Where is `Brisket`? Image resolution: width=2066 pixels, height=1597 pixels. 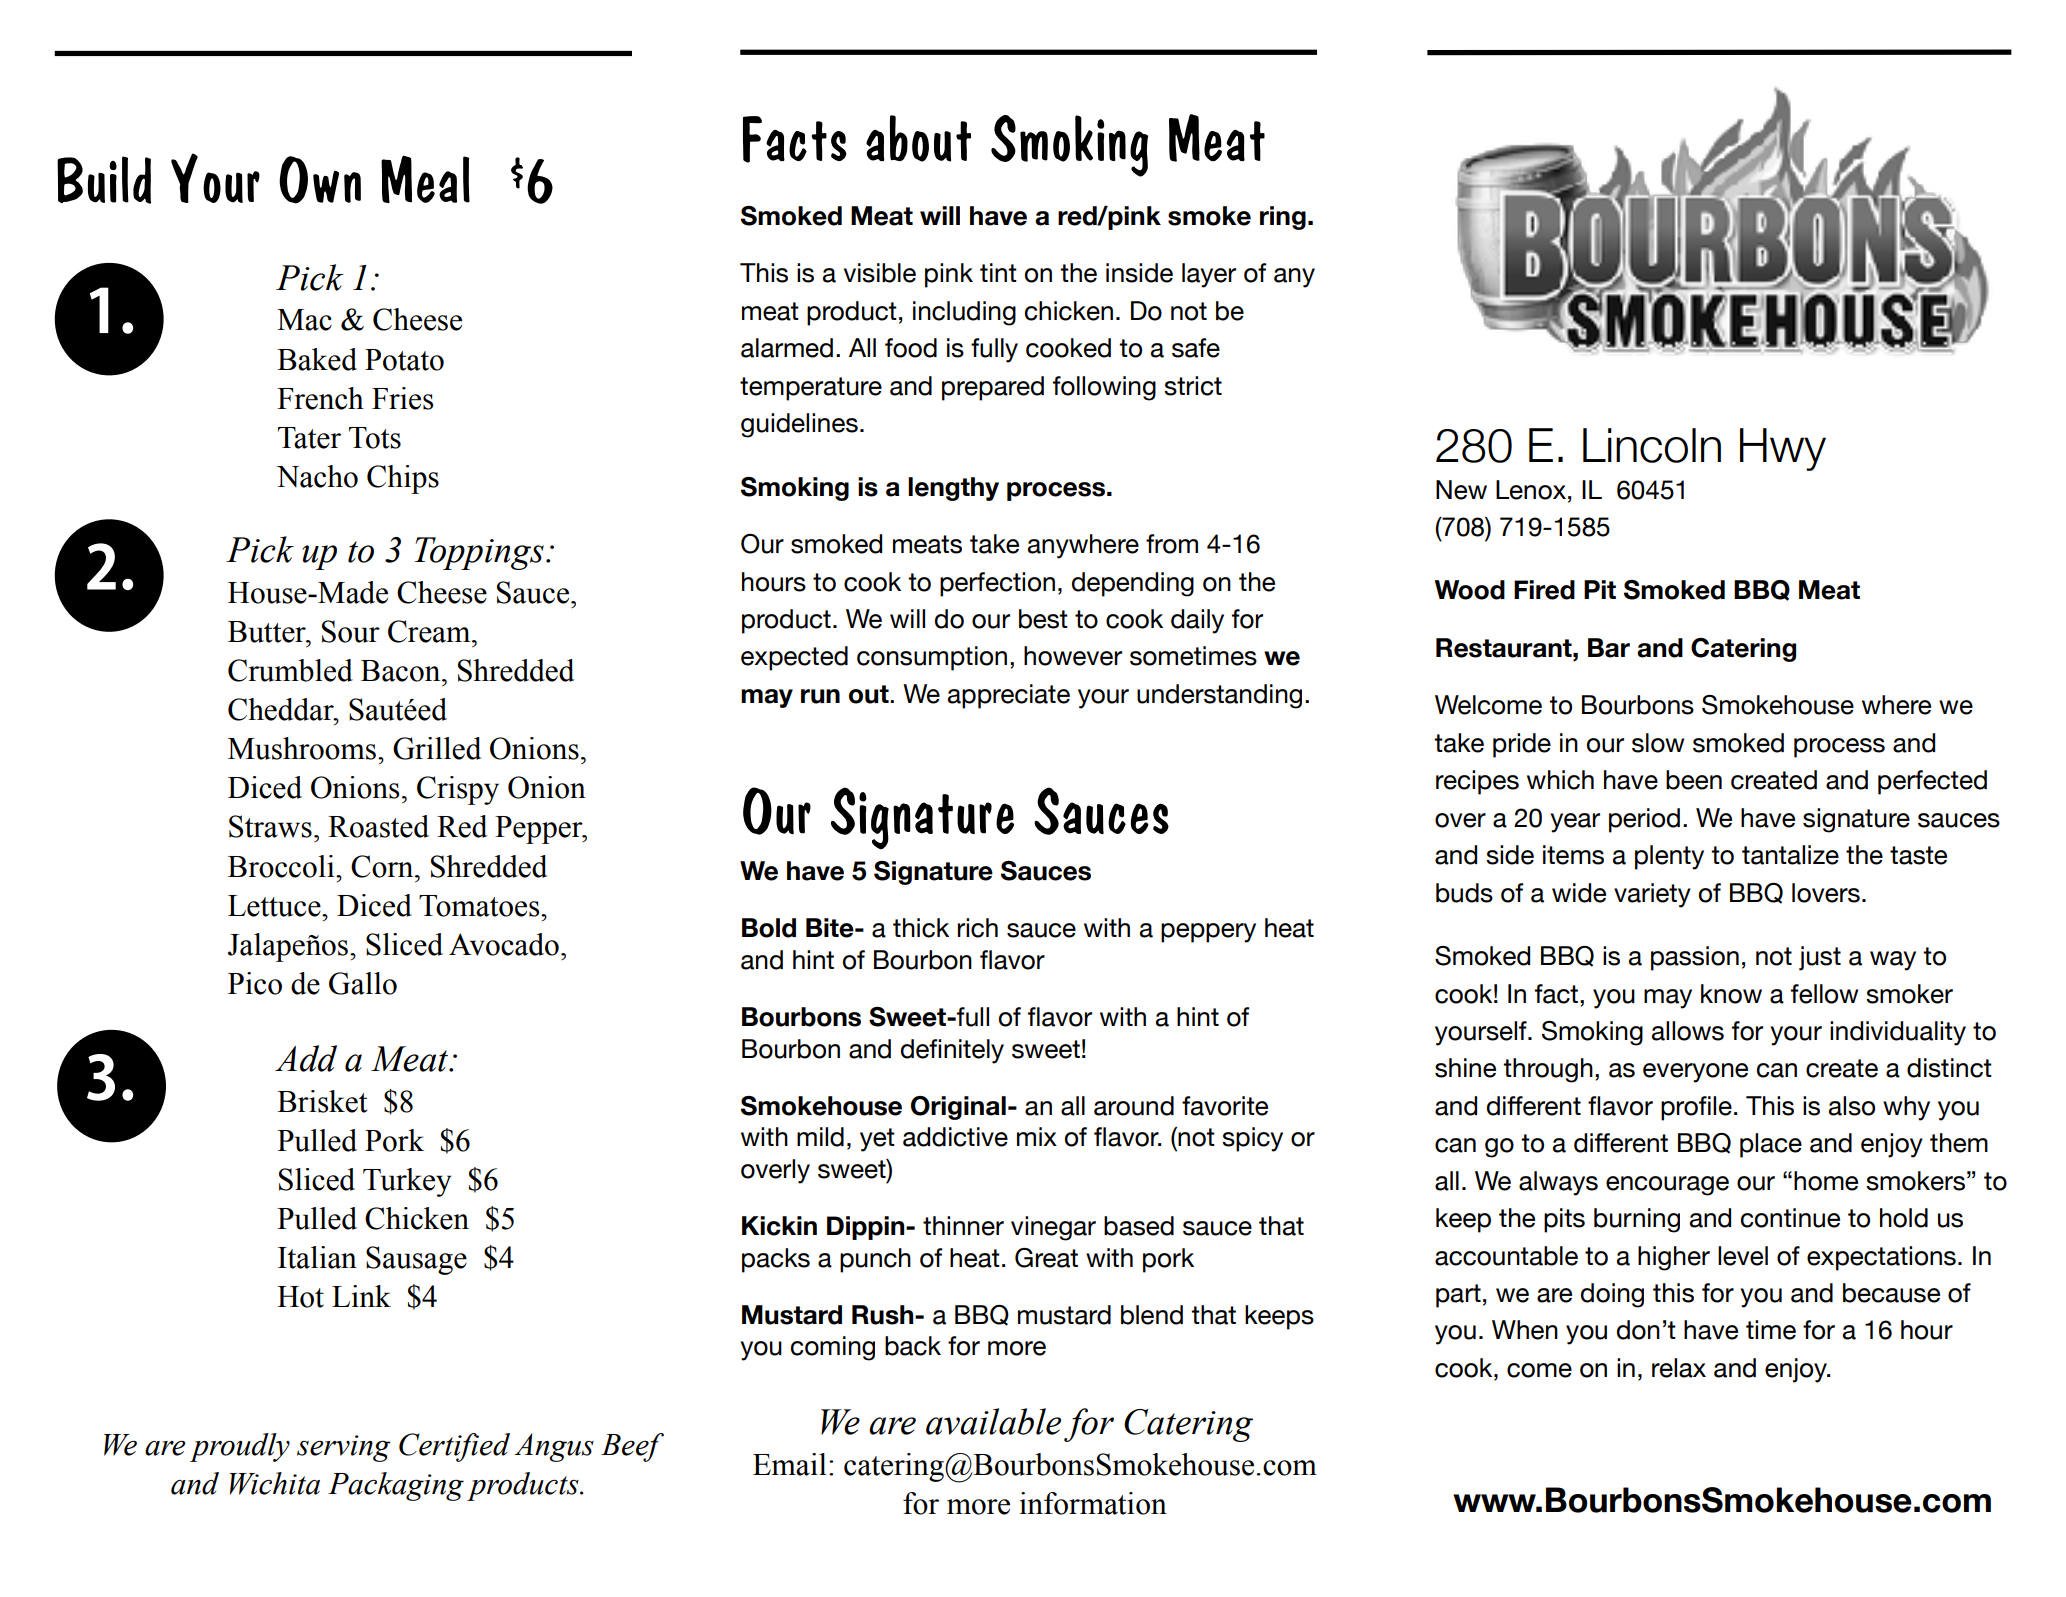
Brisket is located at coordinates (322, 1101).
